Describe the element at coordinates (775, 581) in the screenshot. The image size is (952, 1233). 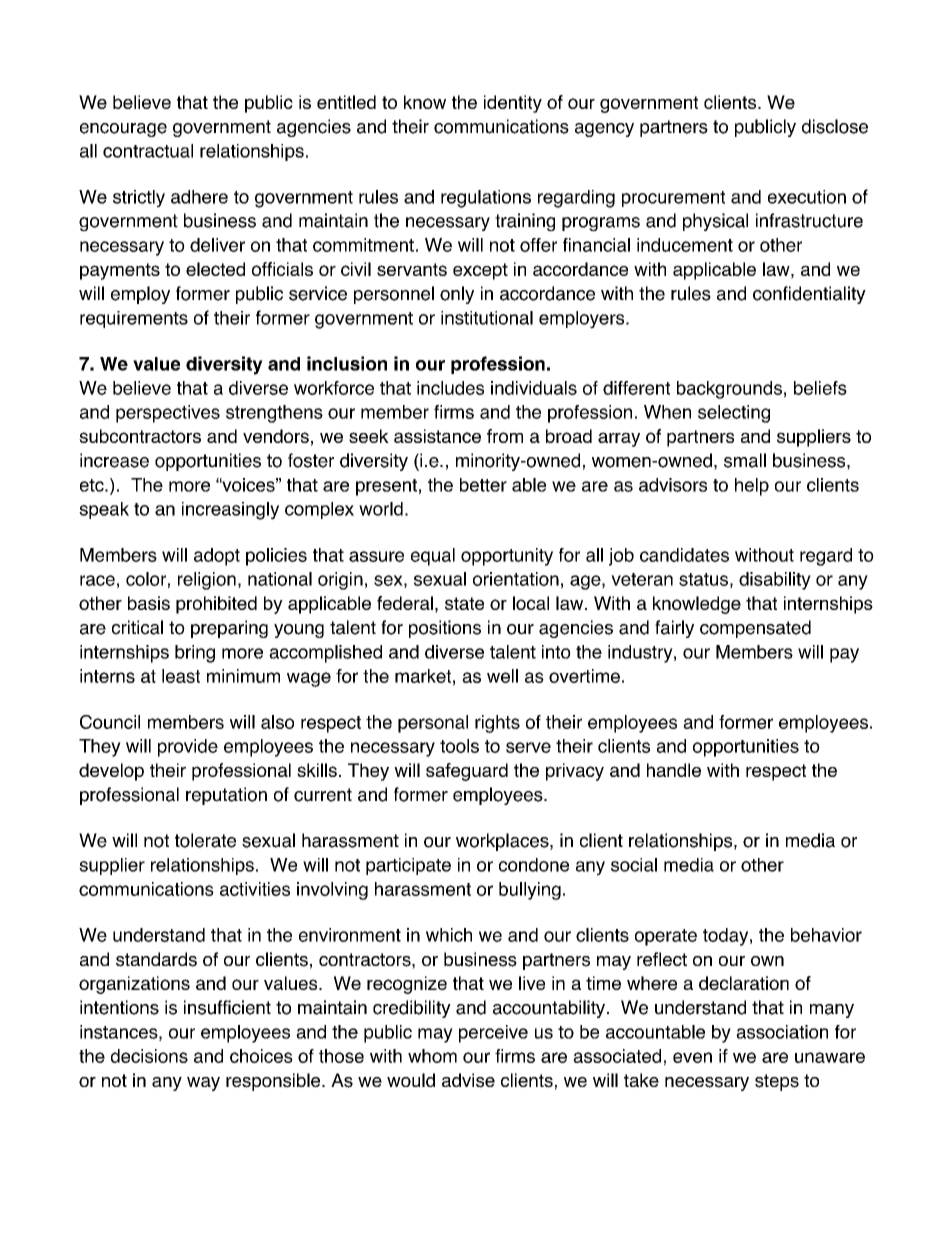
I see `disability` at that location.
